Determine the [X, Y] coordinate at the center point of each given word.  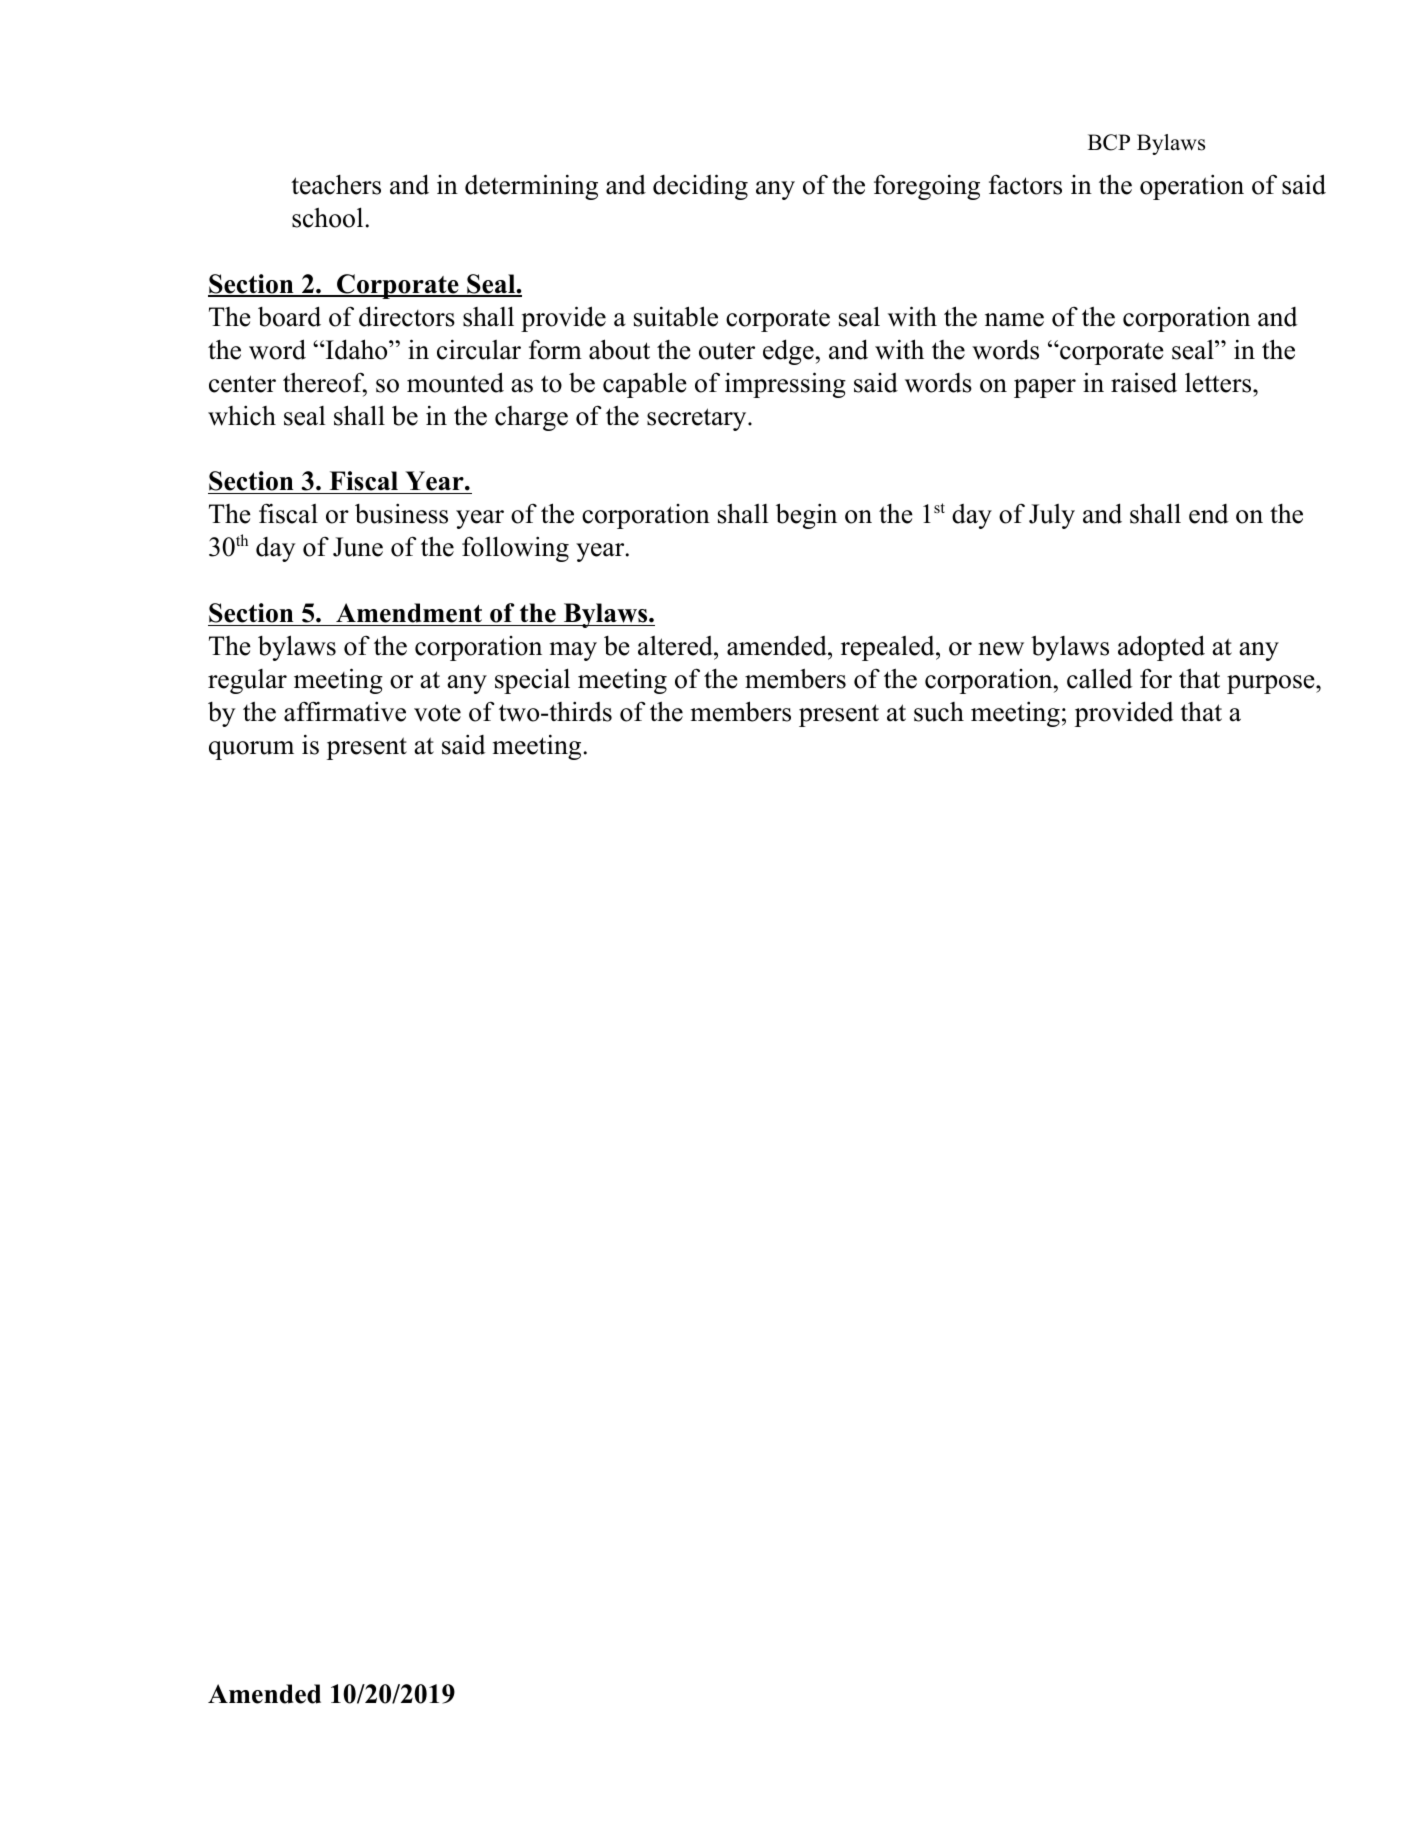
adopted [1161, 648]
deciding [700, 187]
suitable [676, 316]
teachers [336, 185]
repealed [888, 648]
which [242, 415]
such [939, 712]
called [1100, 678]
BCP [1109, 142]
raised [1144, 382]
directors [407, 316]
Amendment [409, 614]
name [1014, 320]
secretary [696, 419]
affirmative [345, 711]
